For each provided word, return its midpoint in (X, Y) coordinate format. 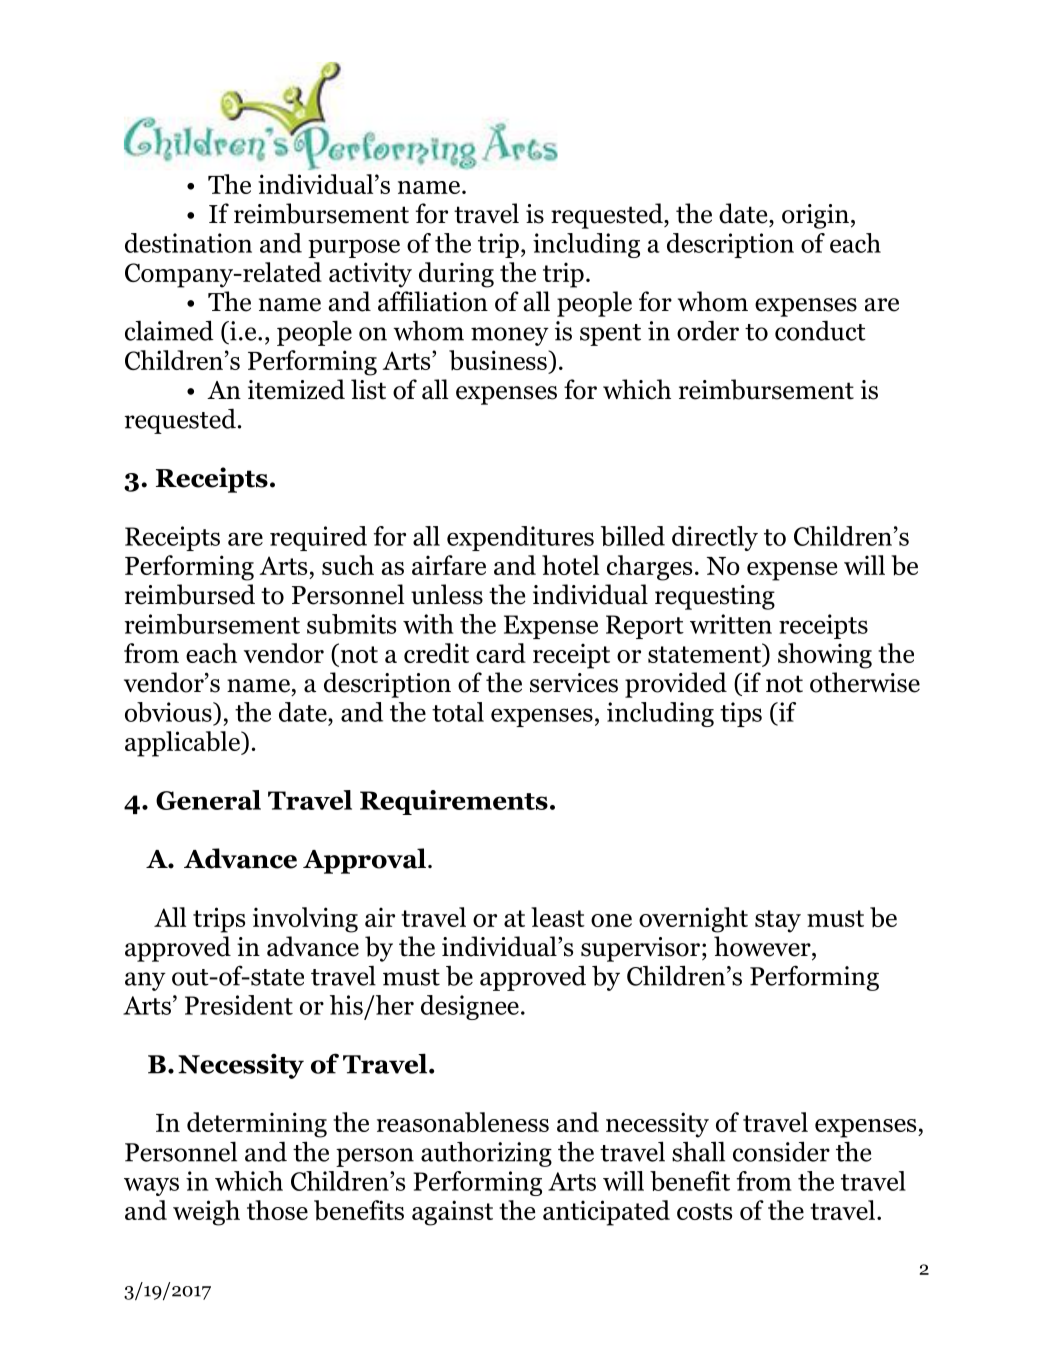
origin (815, 216)
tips (741, 714)
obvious (169, 713)
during (456, 275)
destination (188, 243)
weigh (206, 1213)
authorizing (486, 1154)
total (458, 712)
